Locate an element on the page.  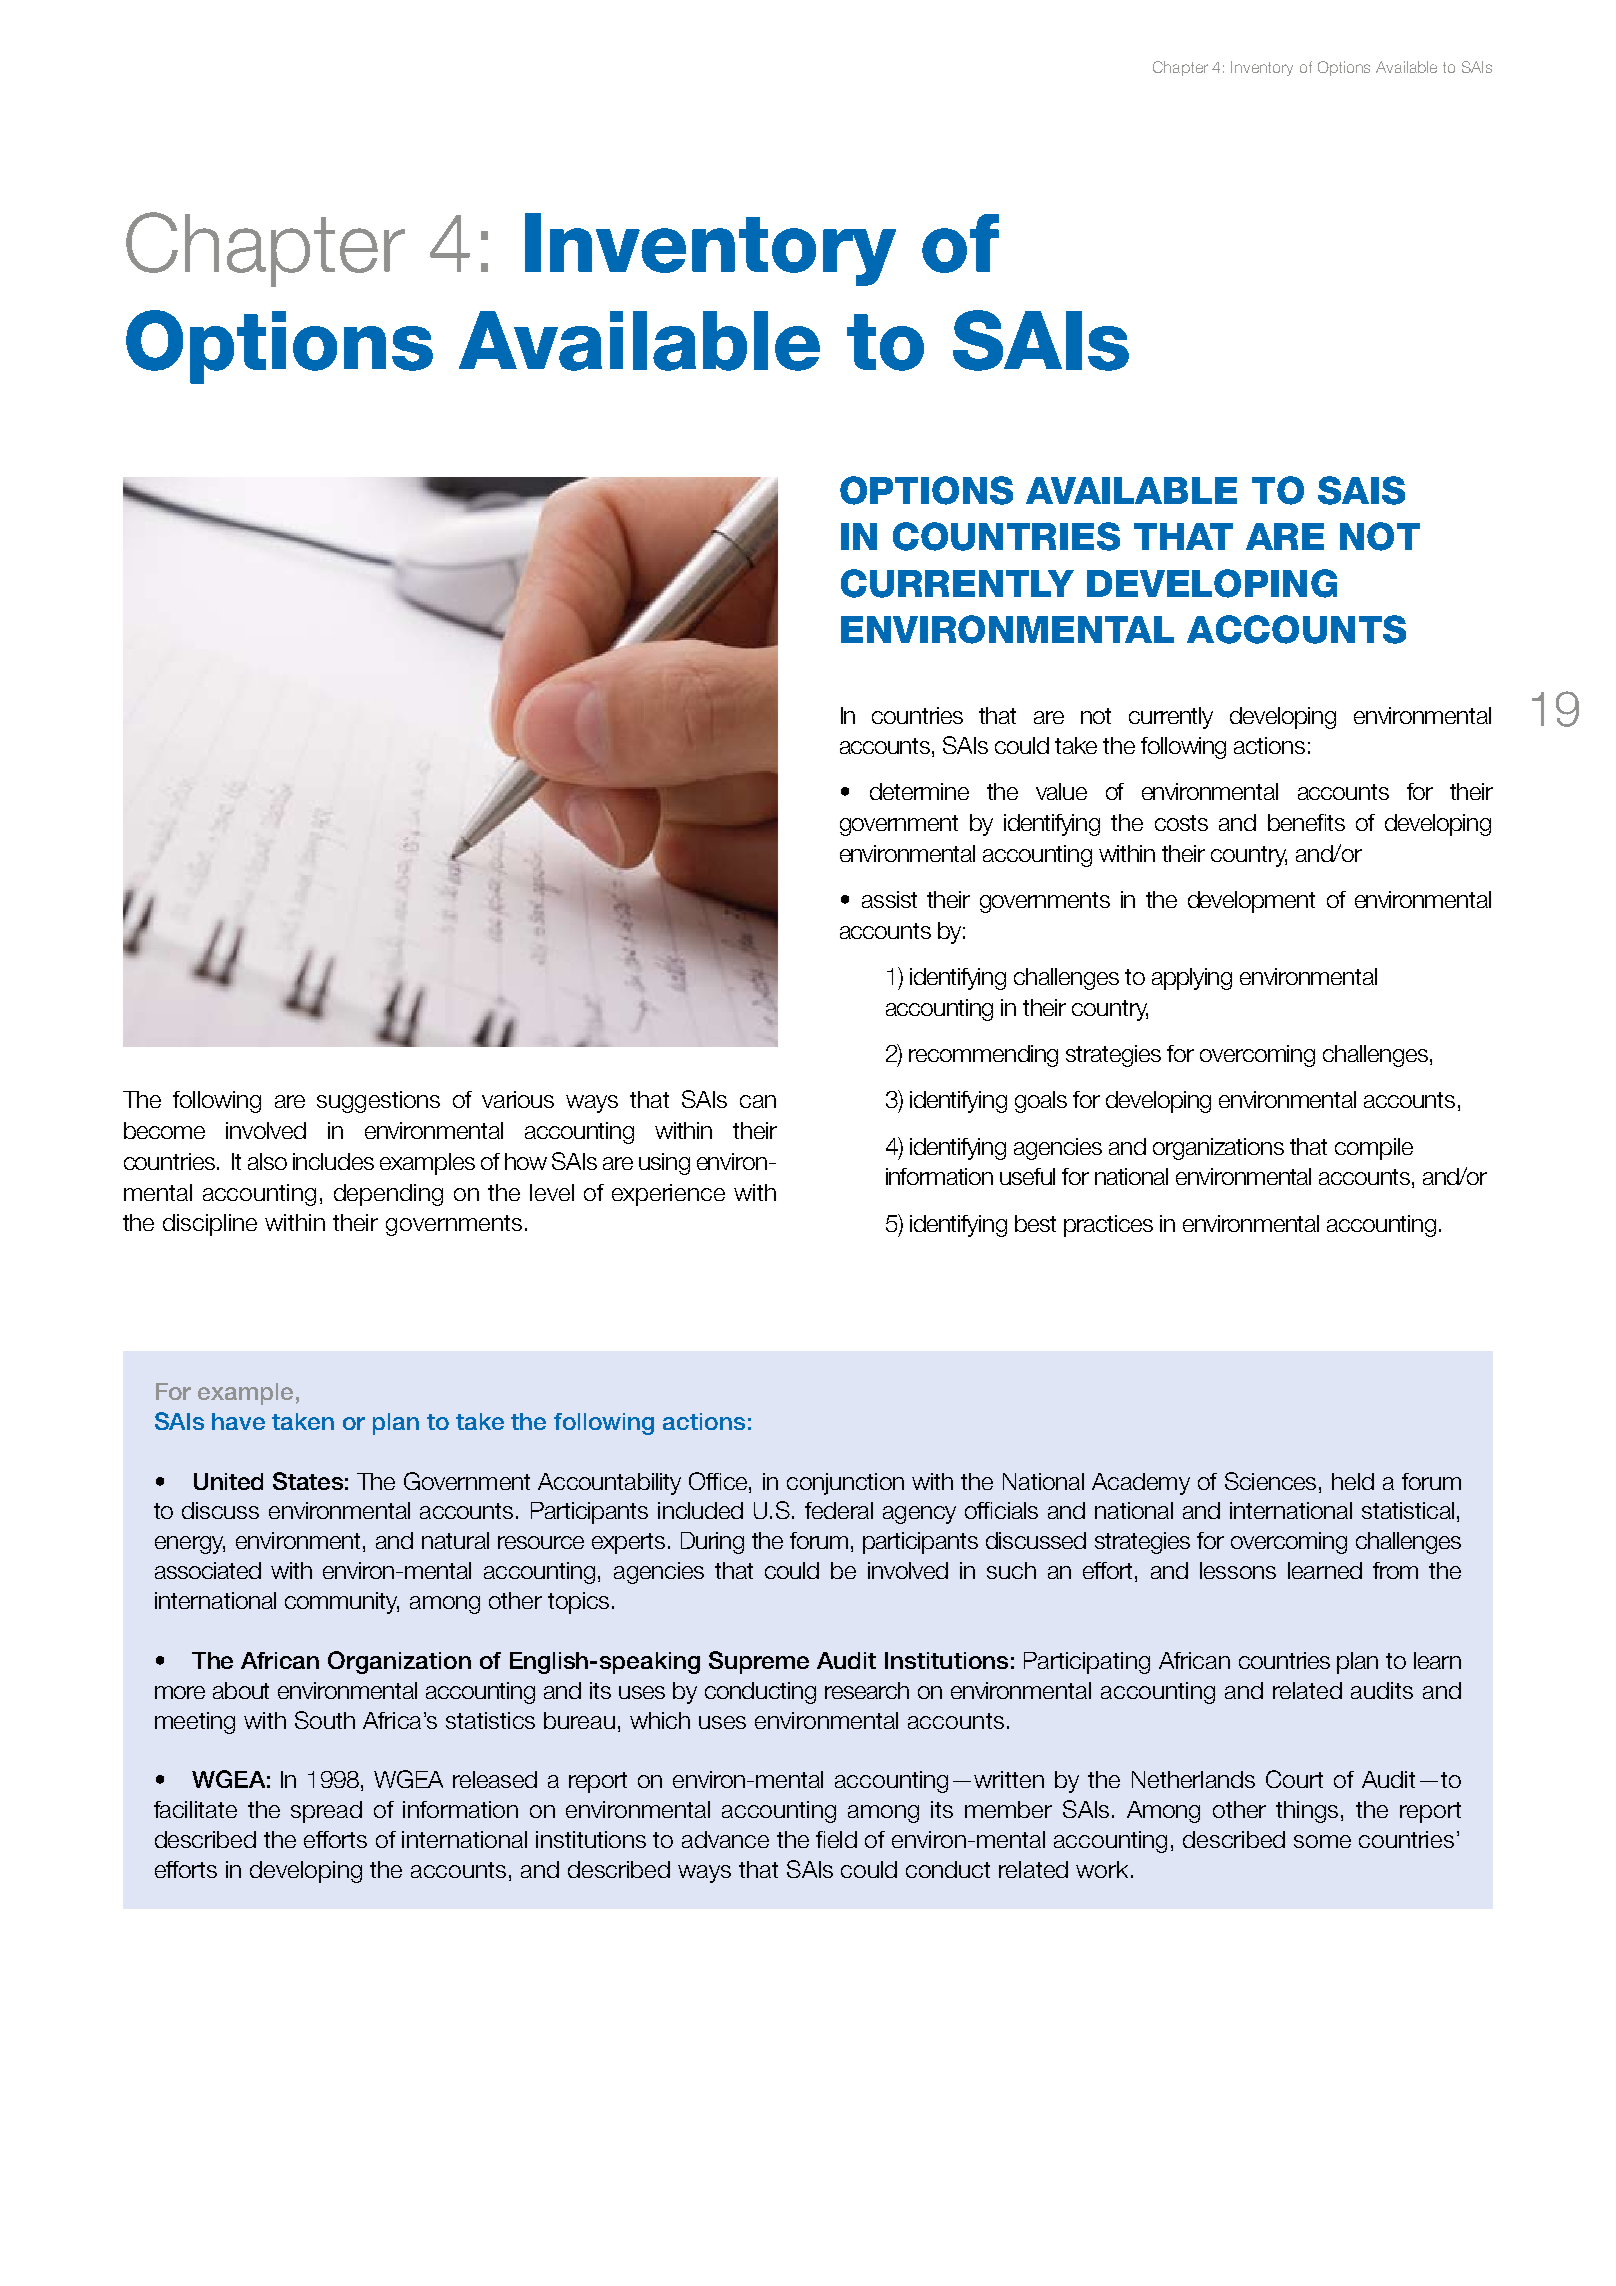
spread is located at coordinates (326, 1812).
